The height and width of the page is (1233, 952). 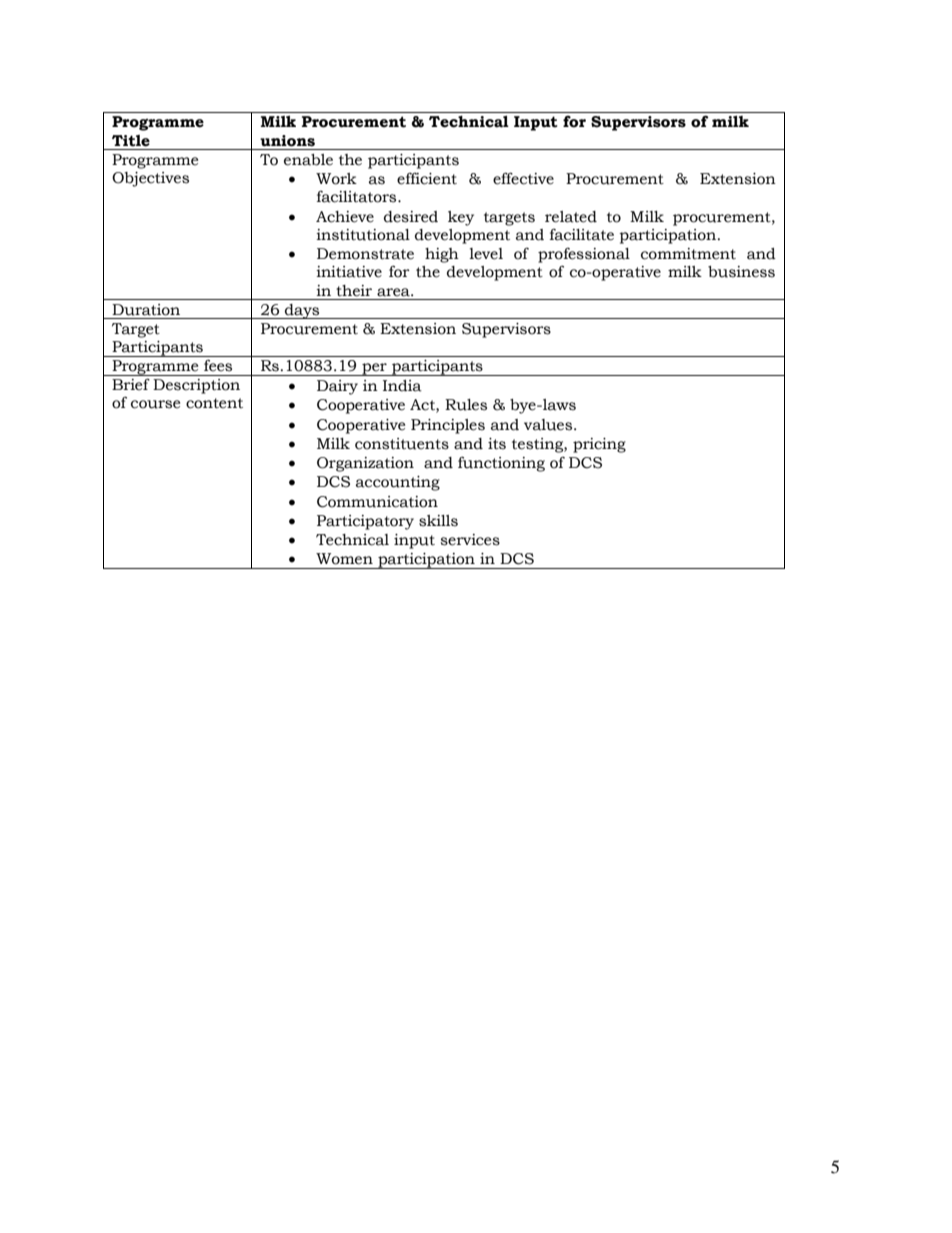 What do you see at coordinates (344, 559) in the page?
I see `Women` at bounding box center [344, 559].
